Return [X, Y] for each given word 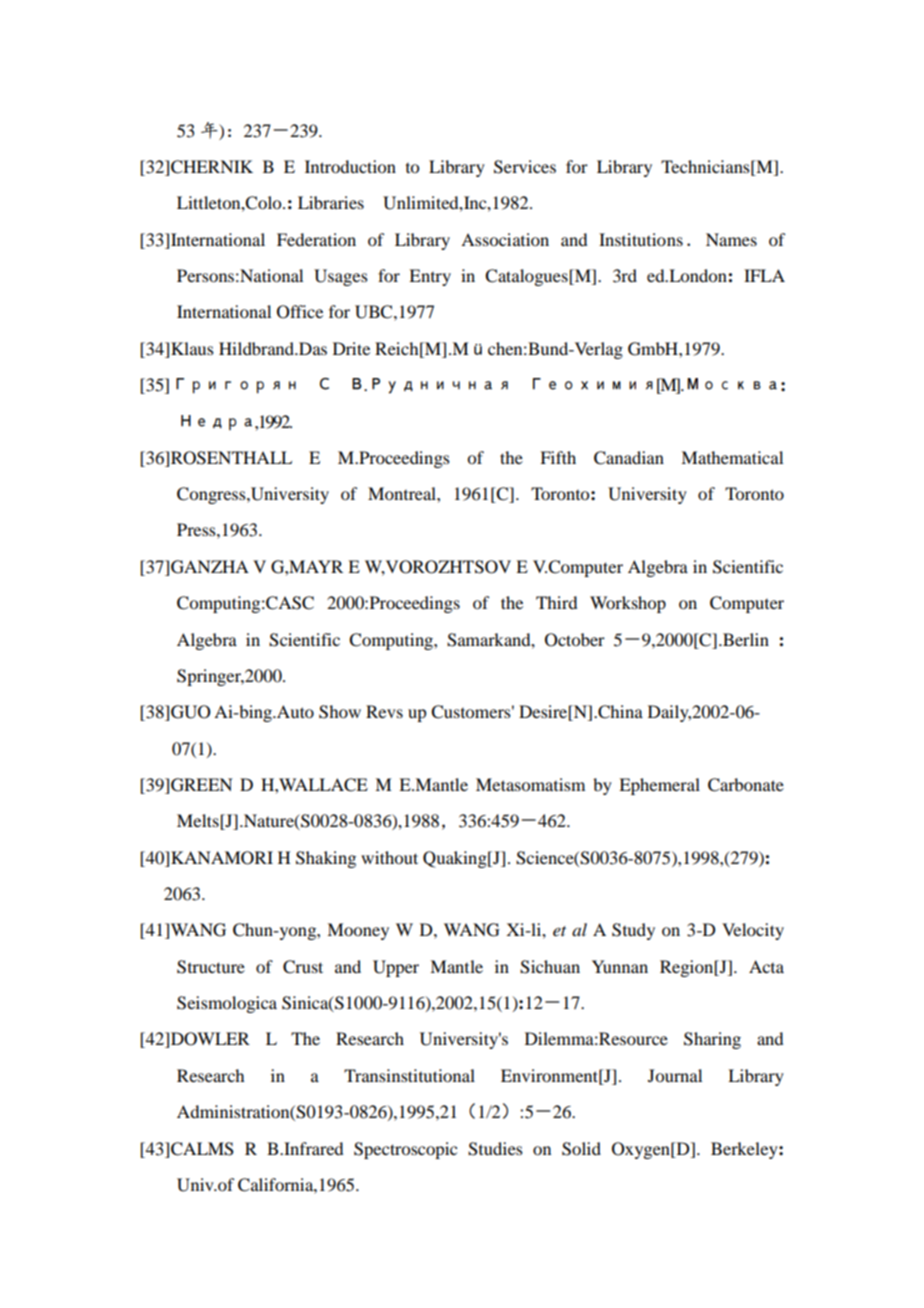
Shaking [326, 859]
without [389, 857]
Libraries [331, 202]
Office [300, 312]
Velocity [753, 931]
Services [525, 167]
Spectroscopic [405, 1150]
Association [505, 239]
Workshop [628, 604]
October [575, 640]
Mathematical [732, 457]
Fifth [558, 457]
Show [340, 712]
